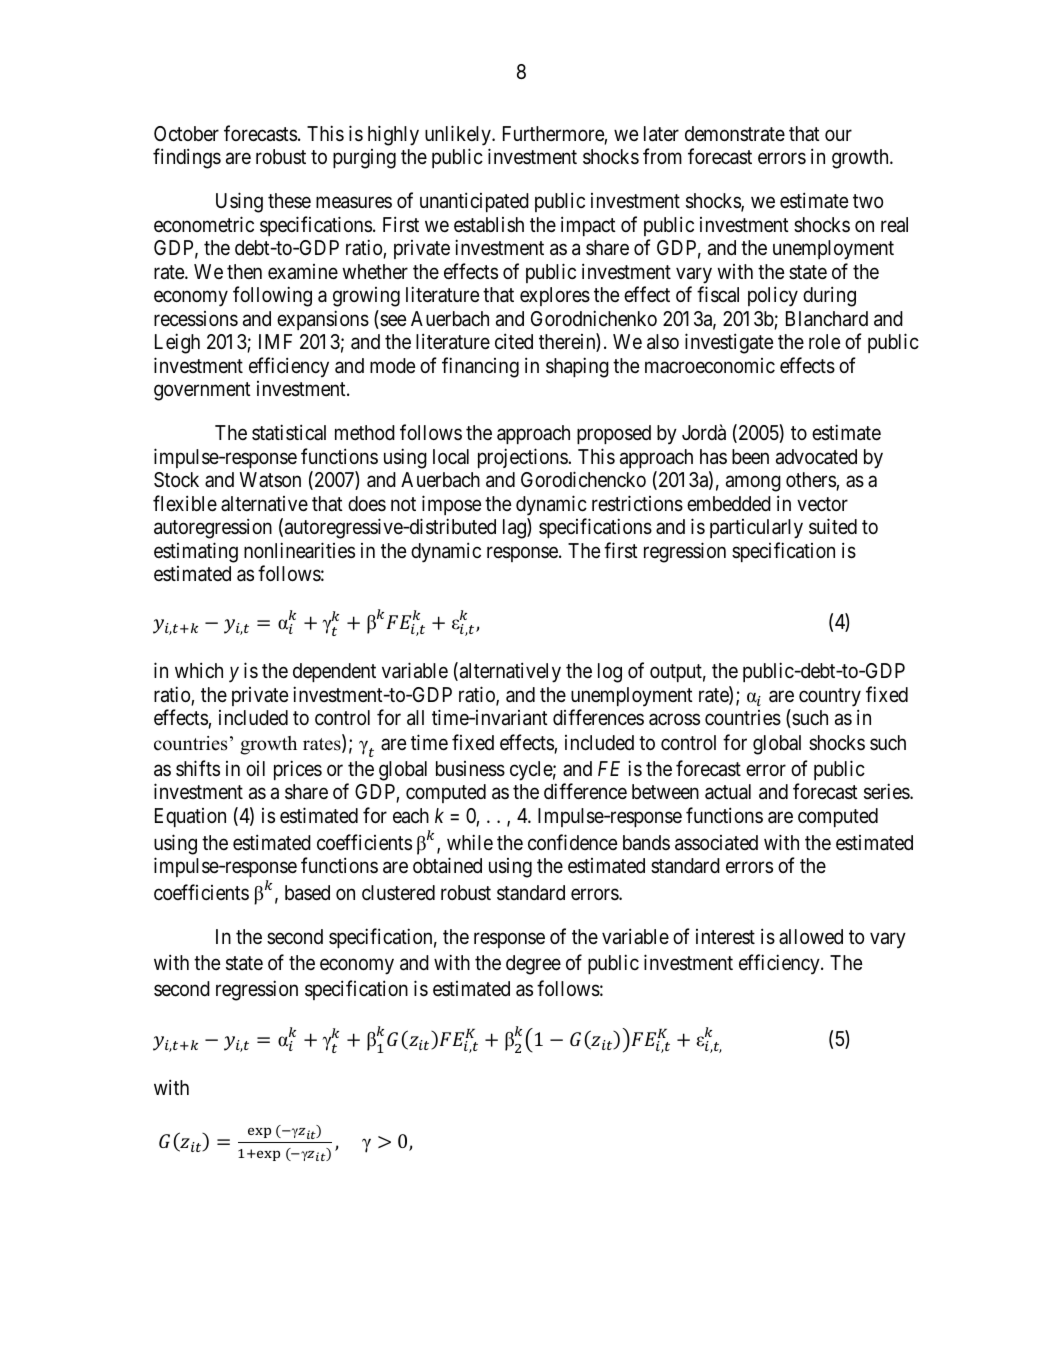 The height and width of the screenshot is (1349, 1042). What do you see at coordinates (307, 893) in the screenshot?
I see `based` at bounding box center [307, 893].
